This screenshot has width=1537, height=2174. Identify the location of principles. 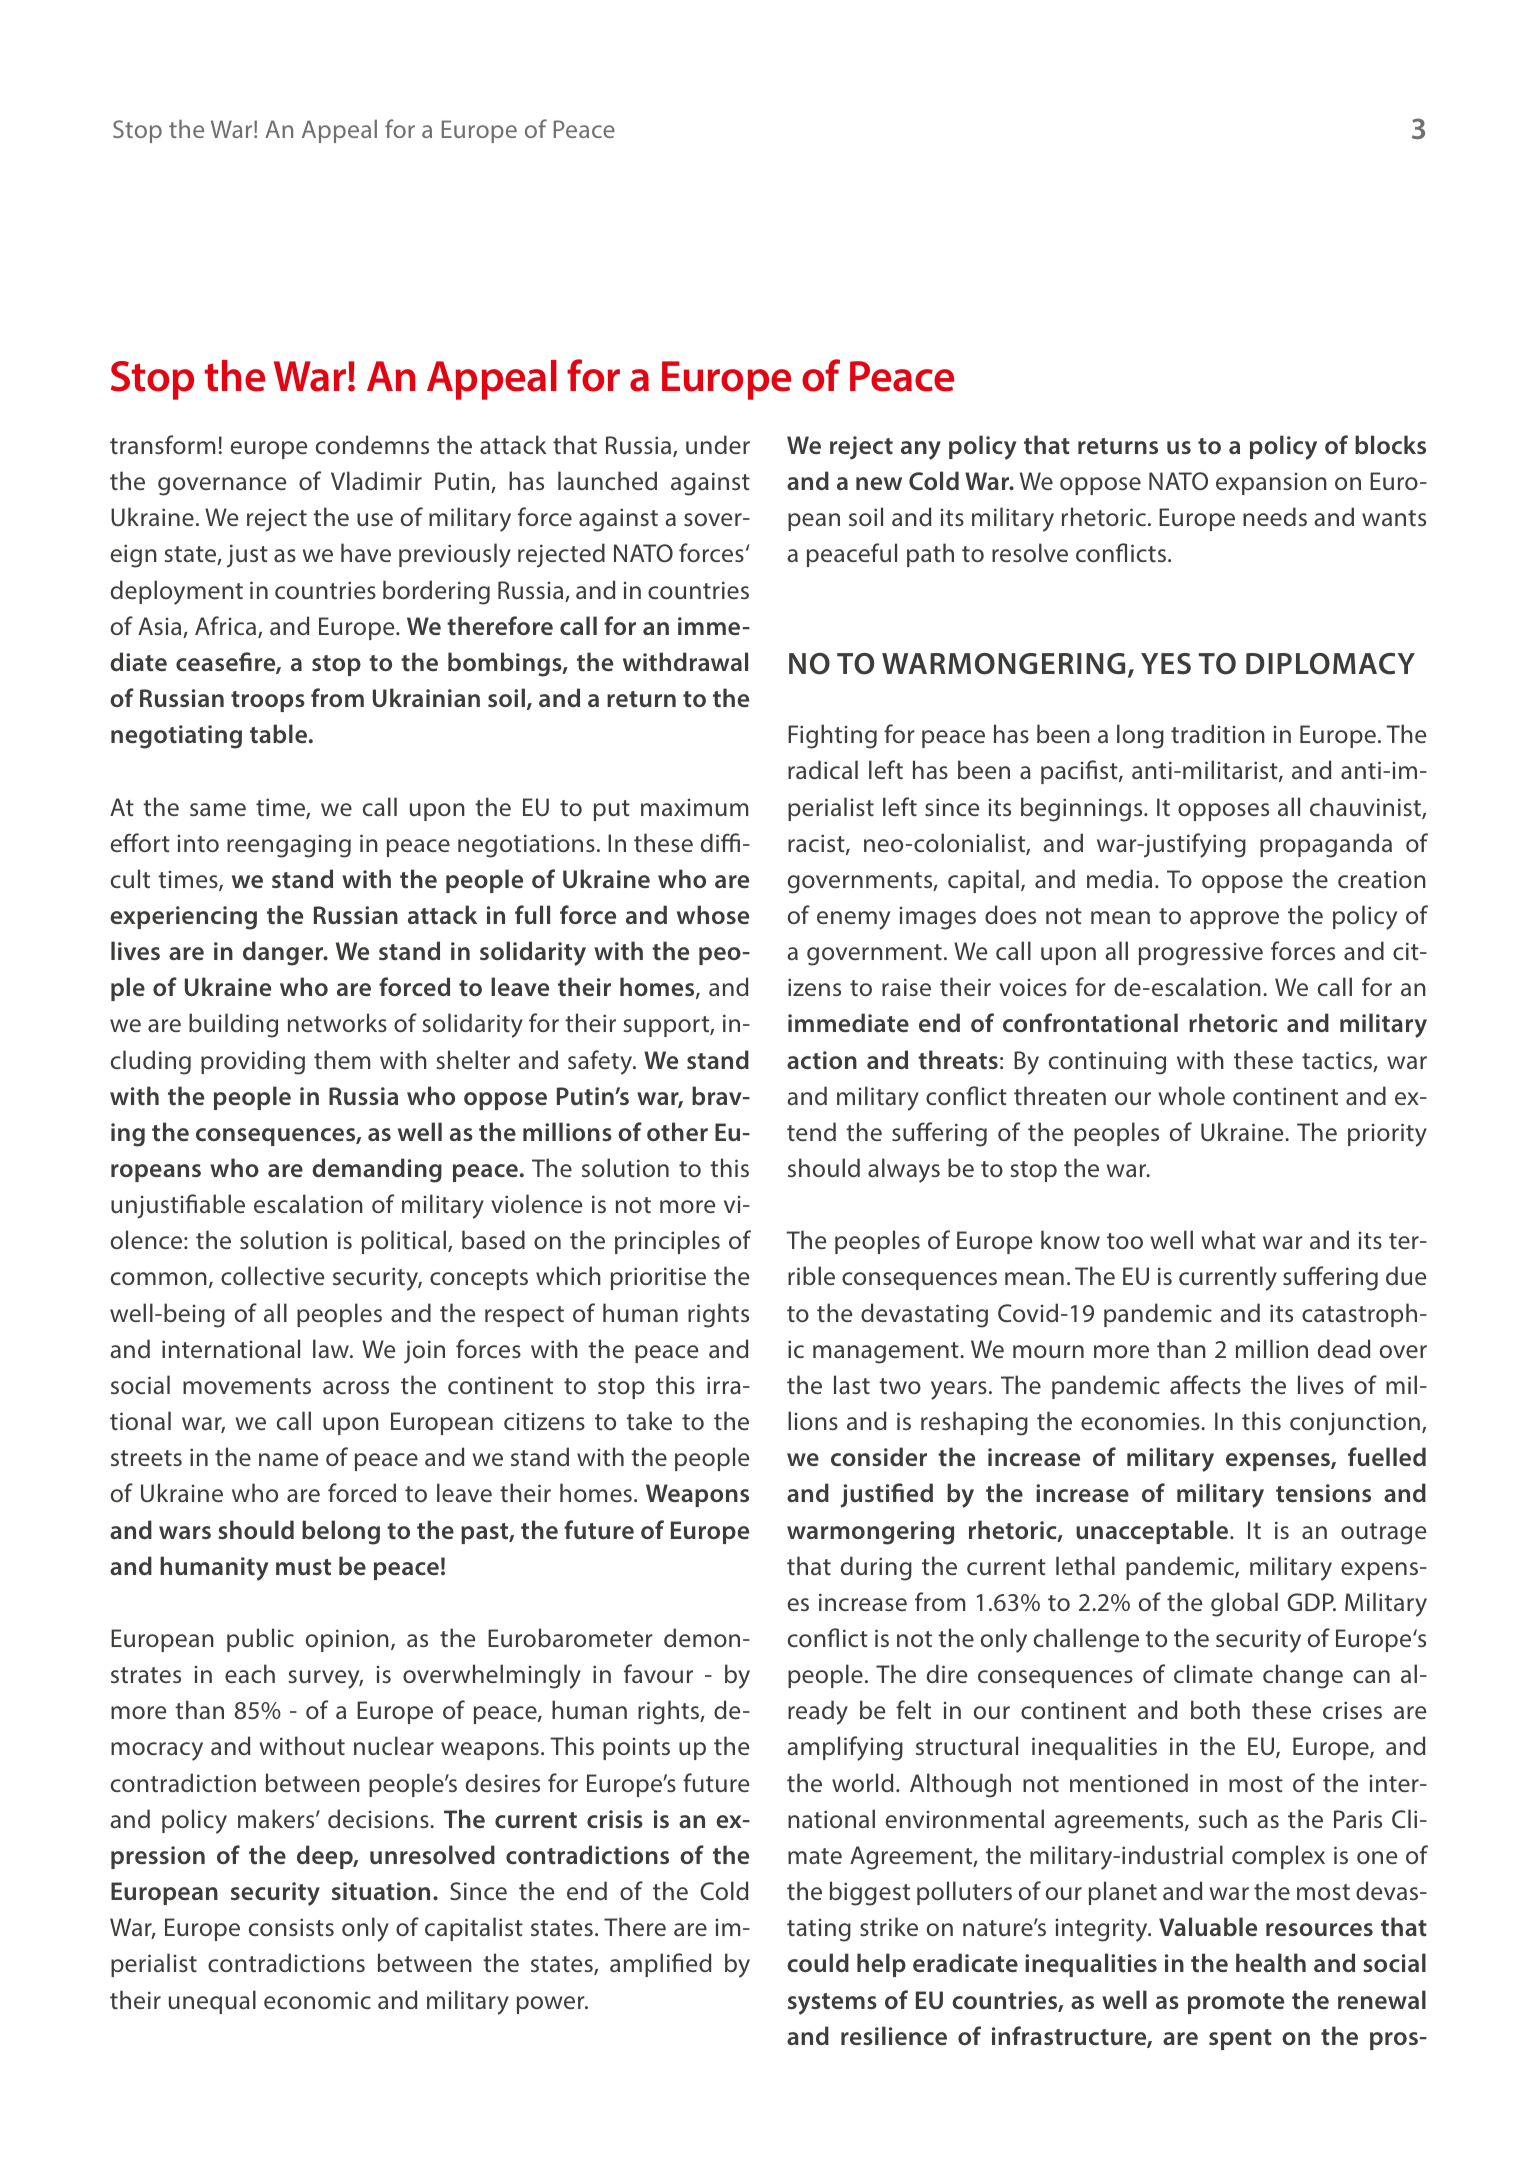
(667, 1242).
